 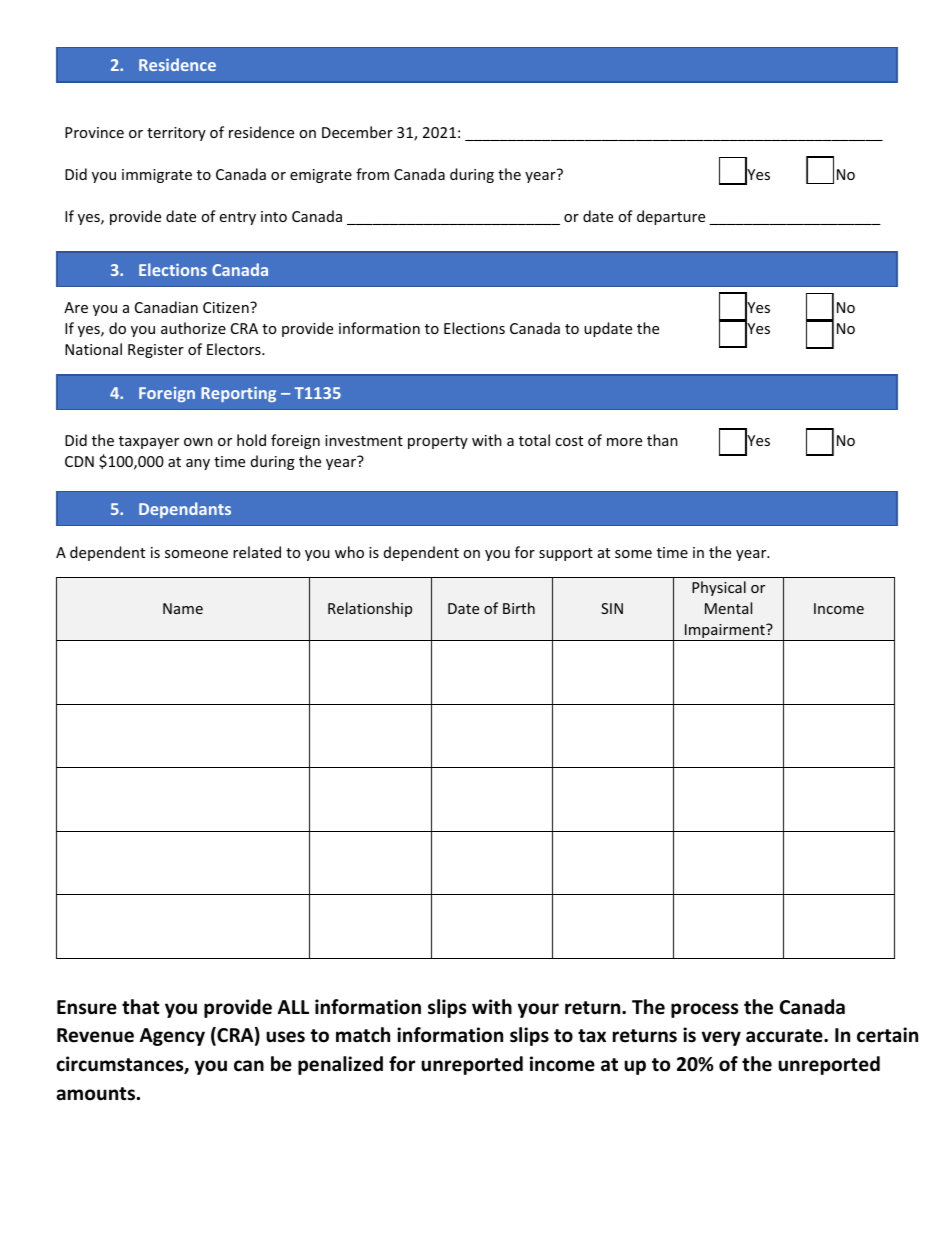 What do you see at coordinates (157, 176) in the screenshot?
I see `immigrate` at bounding box center [157, 176].
